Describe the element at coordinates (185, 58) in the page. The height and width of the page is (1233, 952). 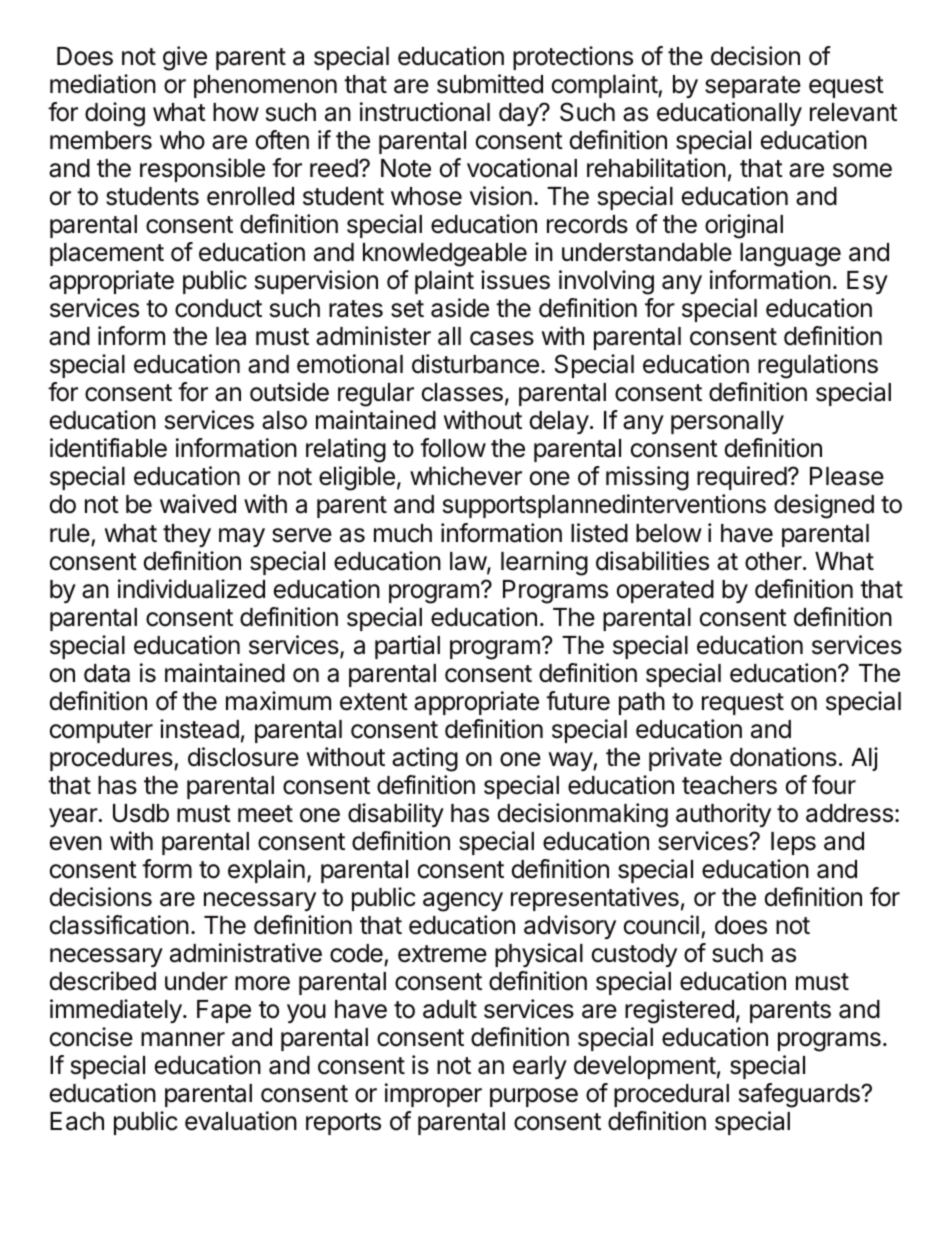
I see `give` at that location.
